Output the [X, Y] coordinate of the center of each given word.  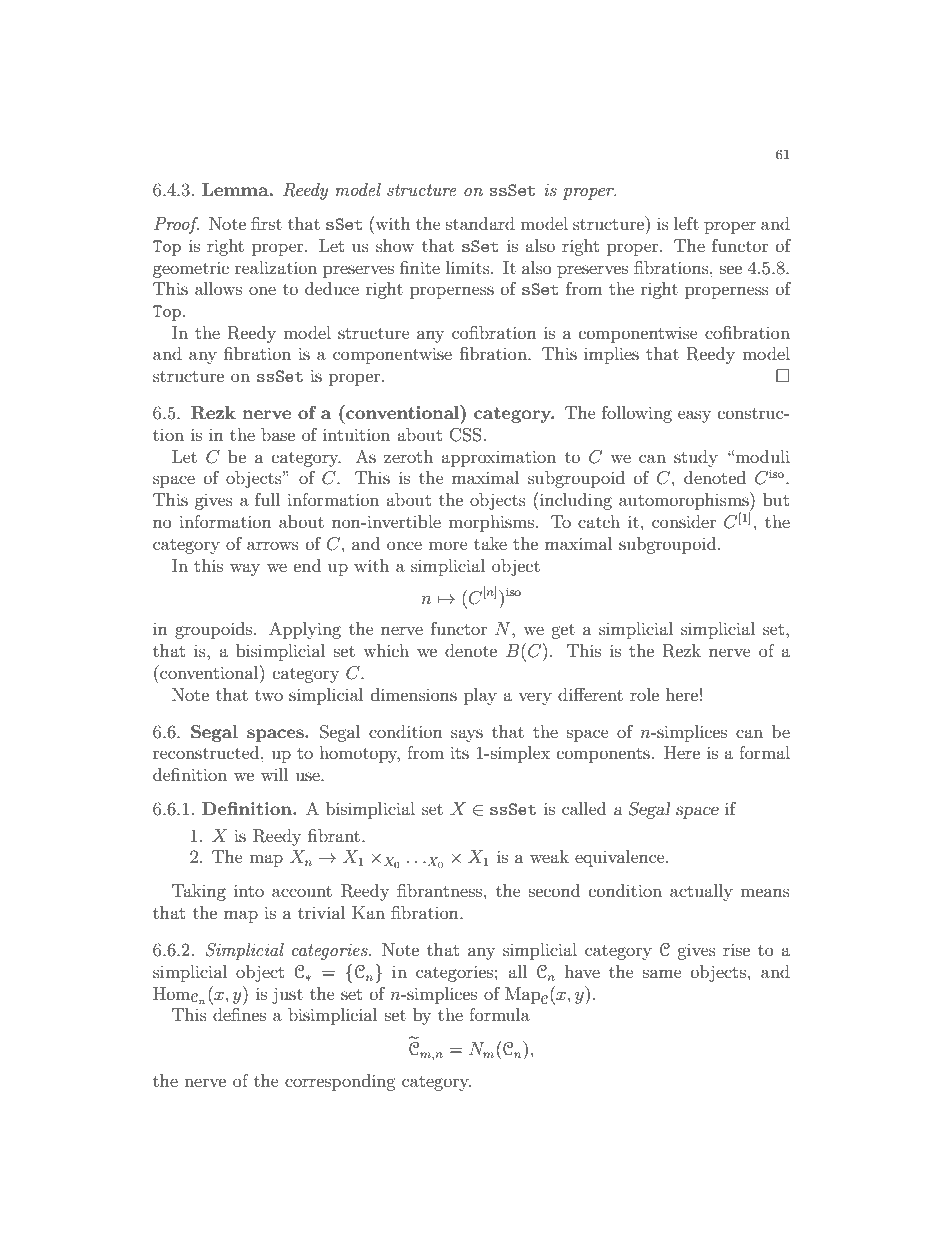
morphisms [491, 523]
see [731, 269]
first [266, 223]
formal [764, 752]
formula [499, 1014]
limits [469, 267]
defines [239, 1014]
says [467, 735]
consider [684, 521]
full [267, 499]
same [662, 973]
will [274, 774]
